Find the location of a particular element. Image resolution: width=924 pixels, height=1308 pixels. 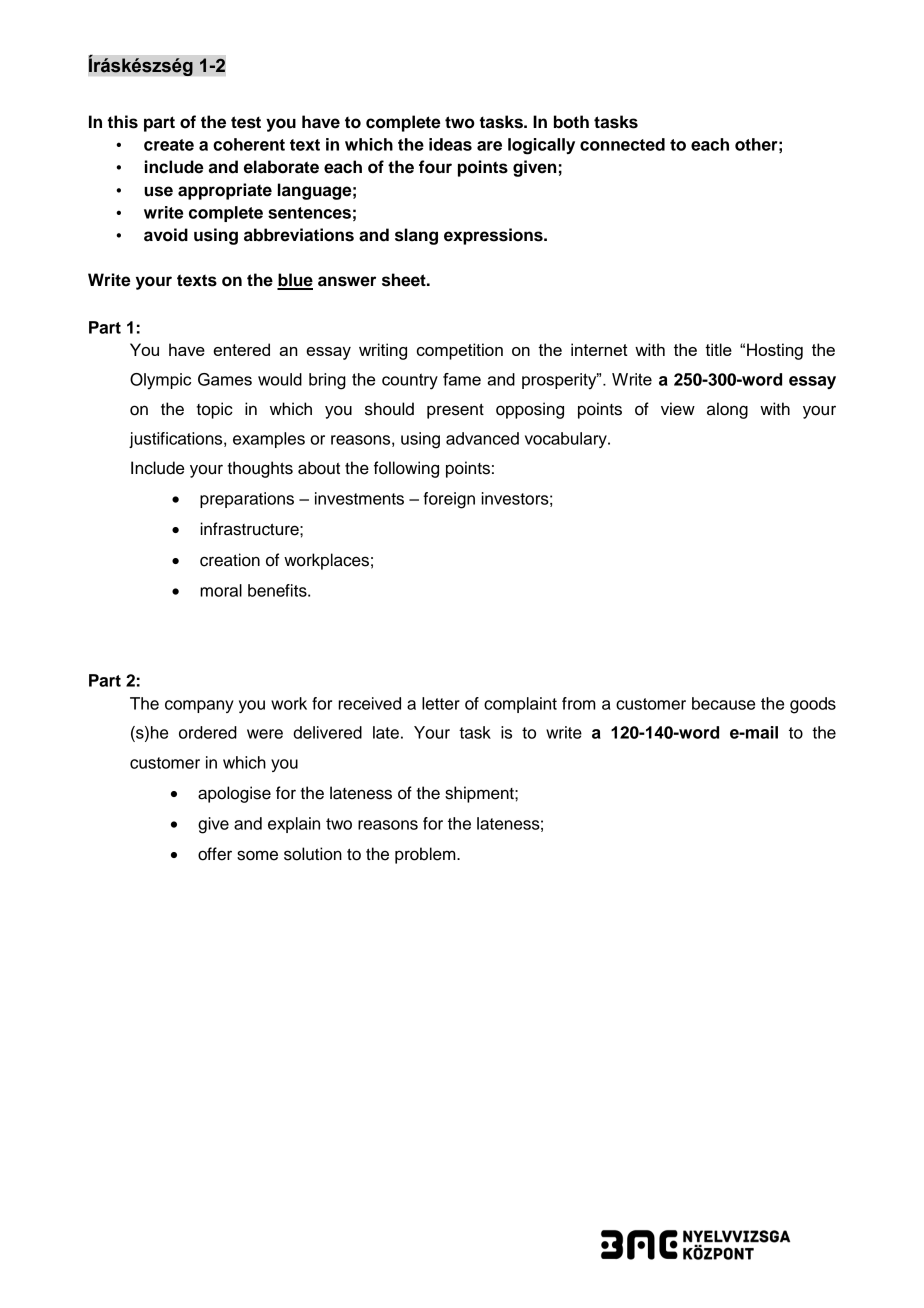

entered is located at coordinates (241, 349).
